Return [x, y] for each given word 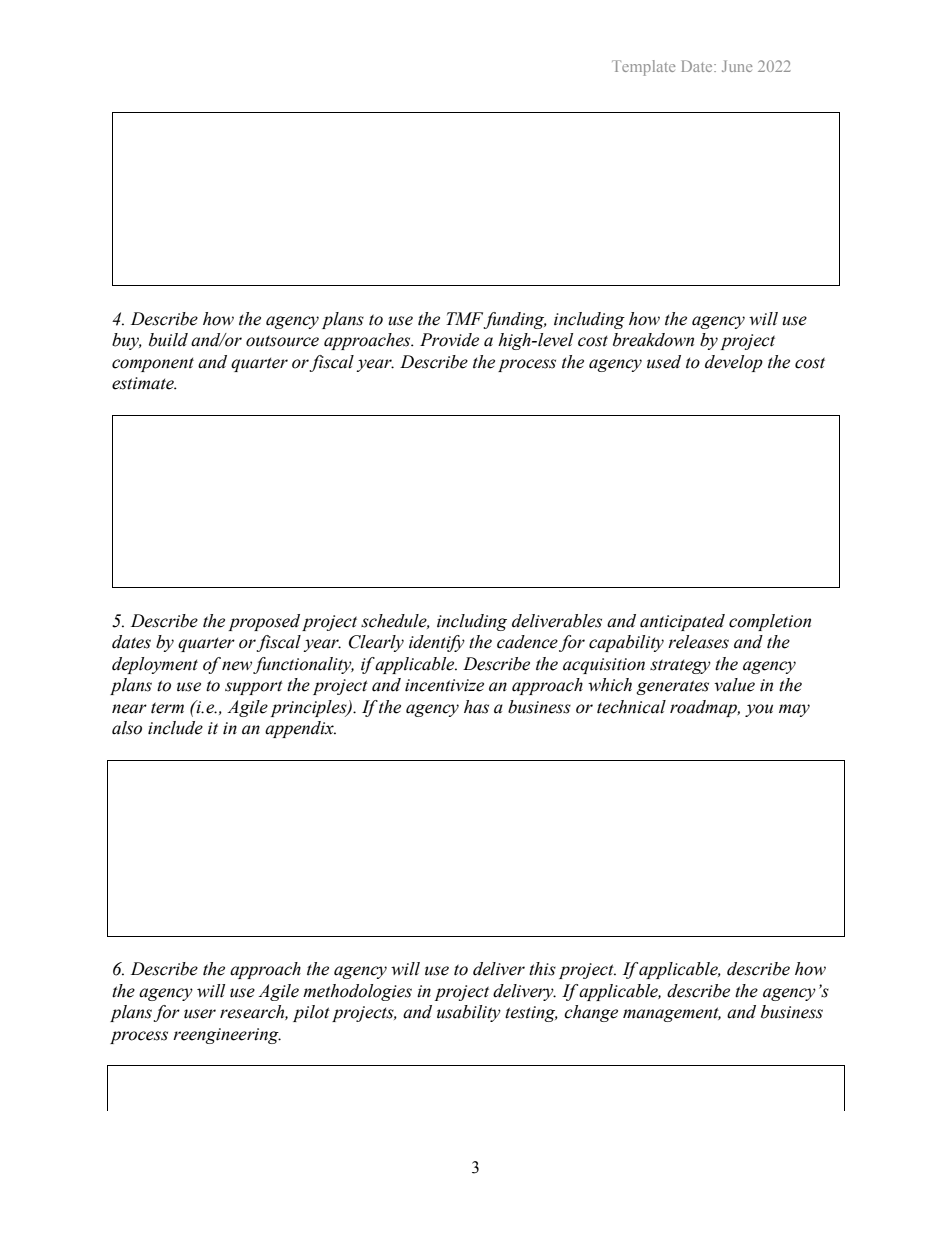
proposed [264, 622]
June [737, 66]
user [200, 1014]
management [672, 1014]
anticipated [682, 622]
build [168, 340]
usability [469, 1013]
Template [643, 68]
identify [437, 643]
